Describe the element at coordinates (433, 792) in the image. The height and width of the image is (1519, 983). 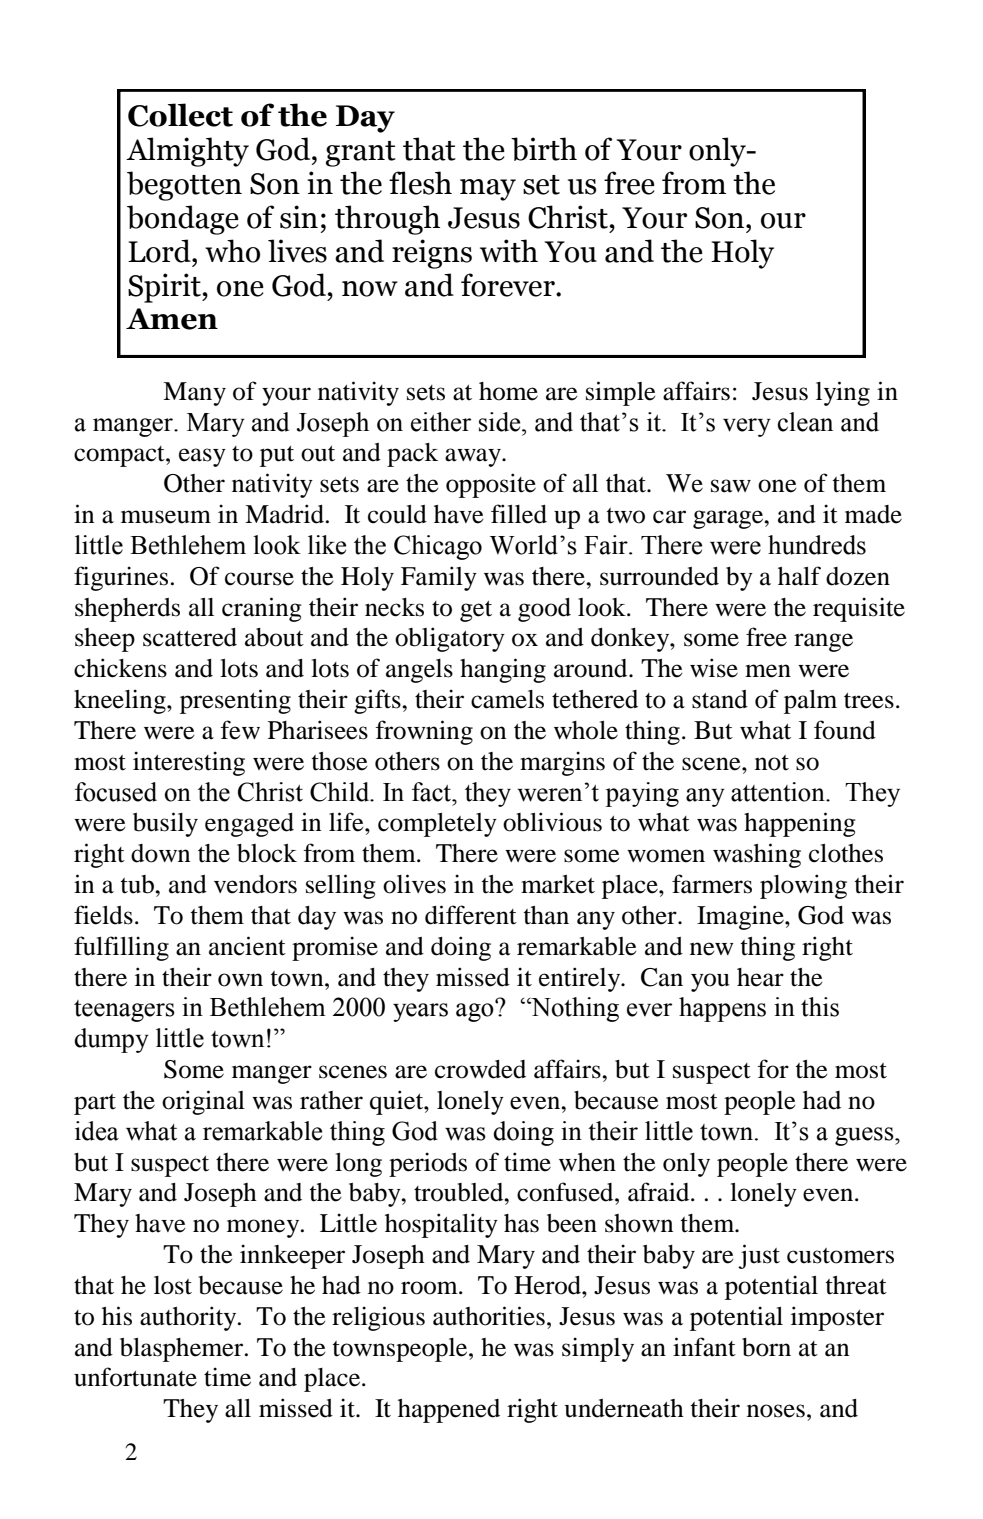
I see `fact` at that location.
